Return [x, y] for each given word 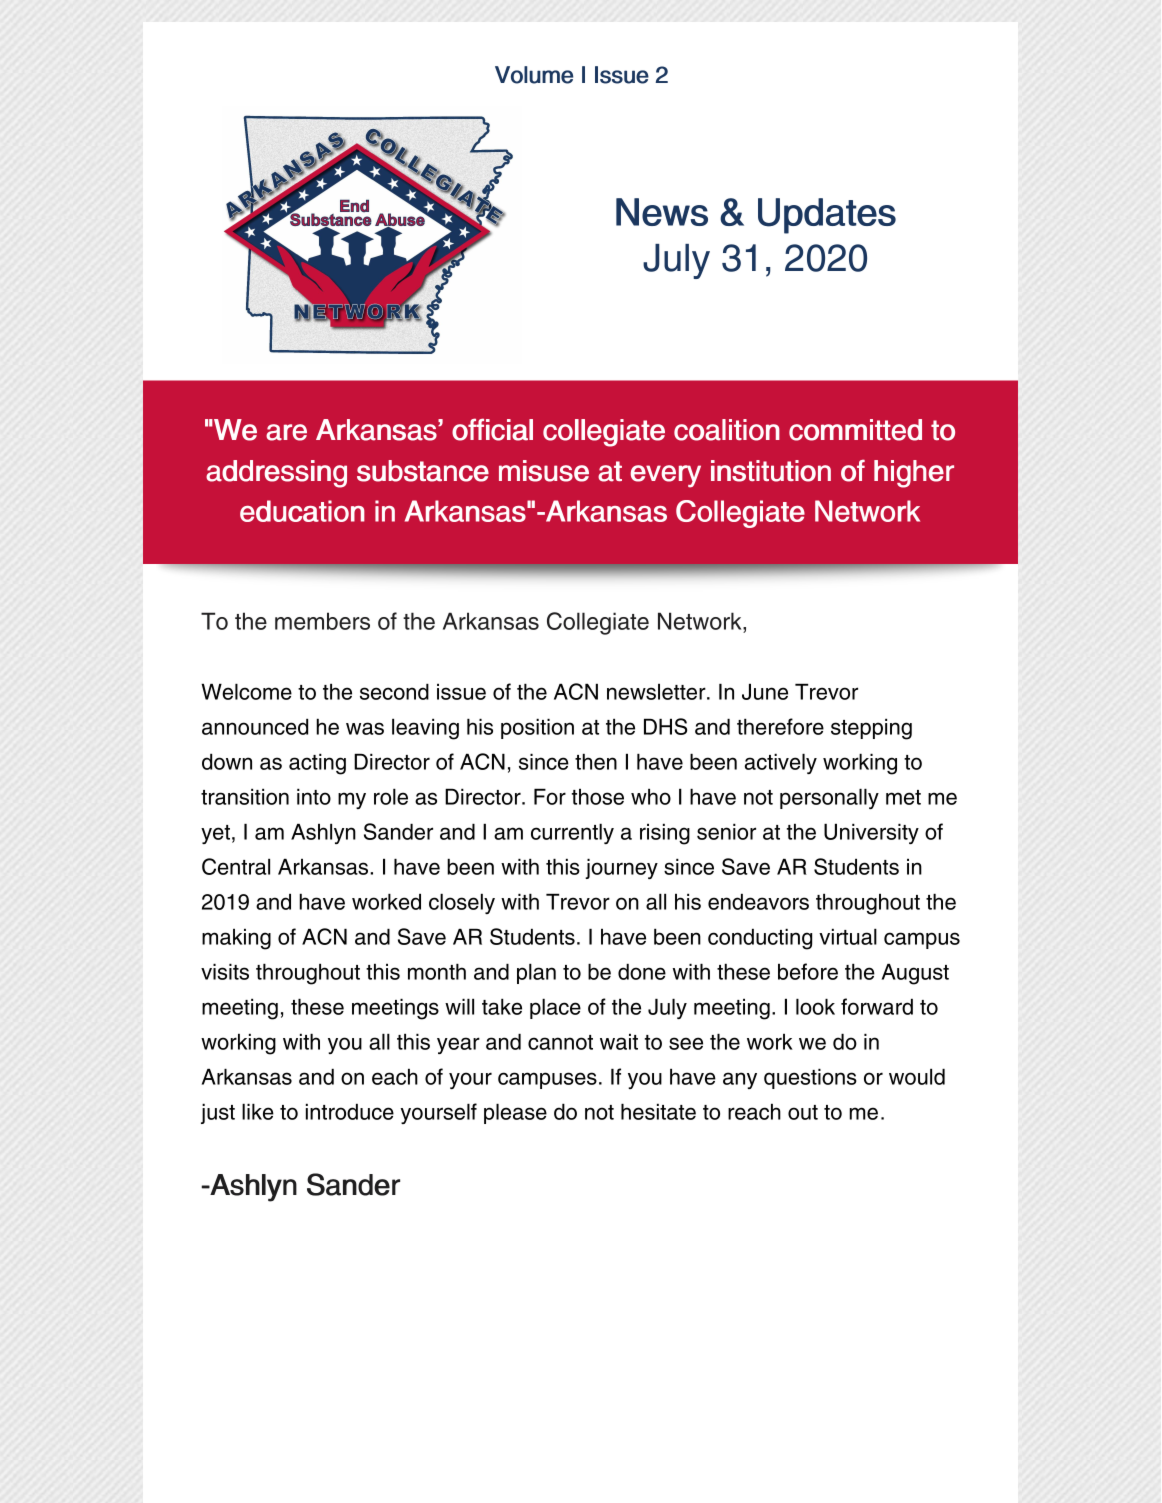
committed [855, 430]
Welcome [246, 691]
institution [771, 471]
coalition [727, 430]
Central [236, 866]
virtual [848, 936]
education [302, 511]
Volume [534, 75]
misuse [544, 471]
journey [621, 868]
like [258, 1111]
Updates [827, 216]
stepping [871, 729]
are [286, 432]
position [537, 728]
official [492, 429]
